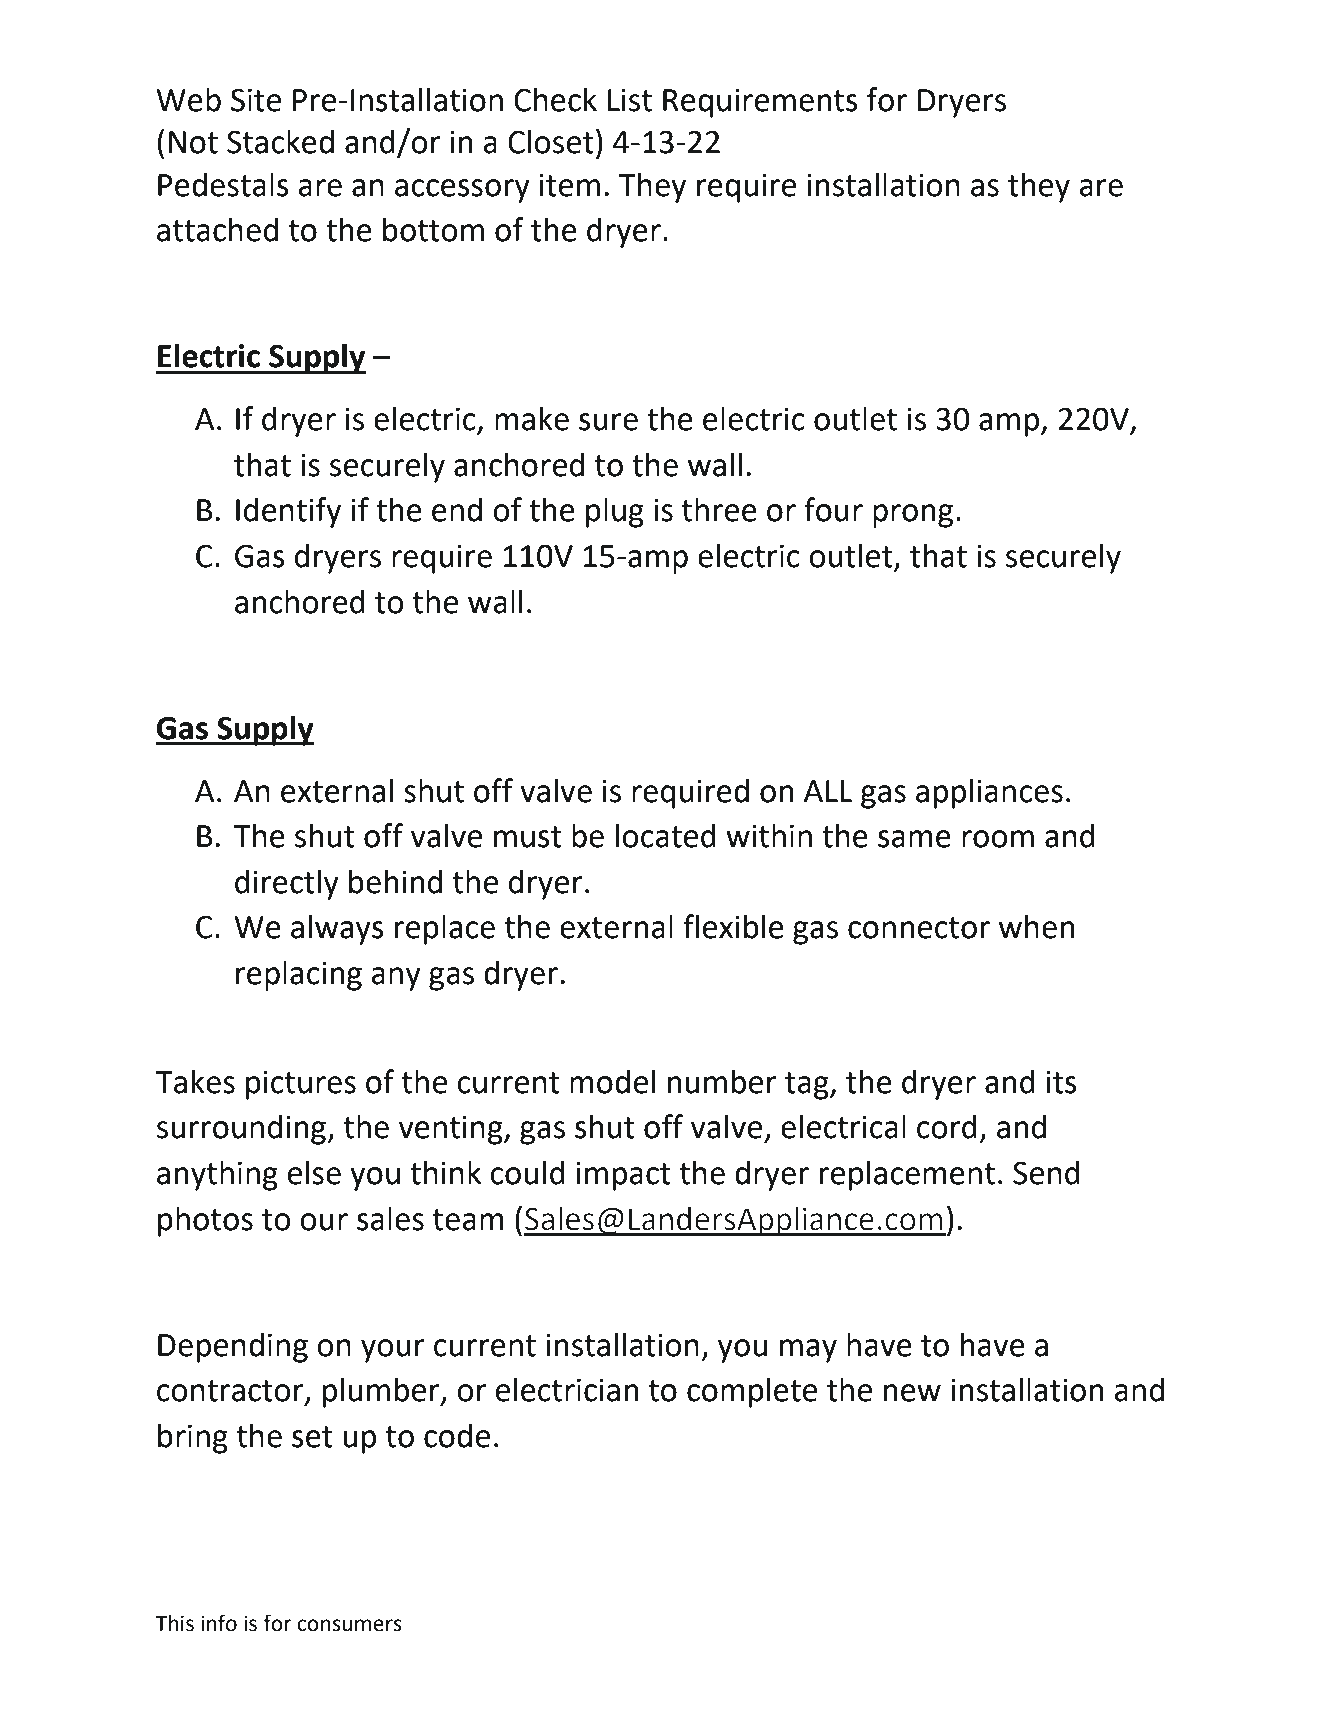  Describe the element at coordinates (457, 1435) in the screenshot. I see `code` at that location.
